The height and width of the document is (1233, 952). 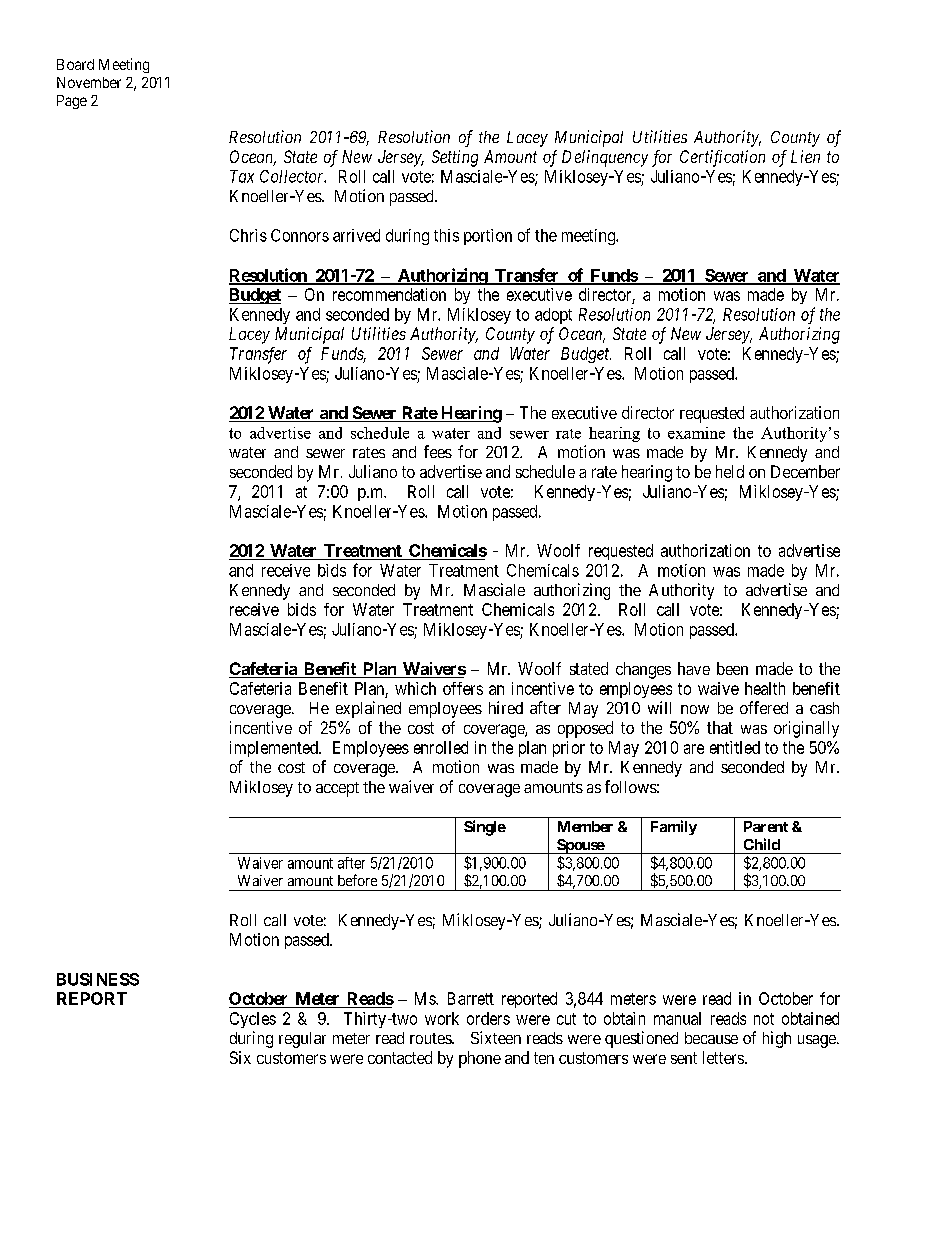 I want to click on November, so click(x=89, y=82).
